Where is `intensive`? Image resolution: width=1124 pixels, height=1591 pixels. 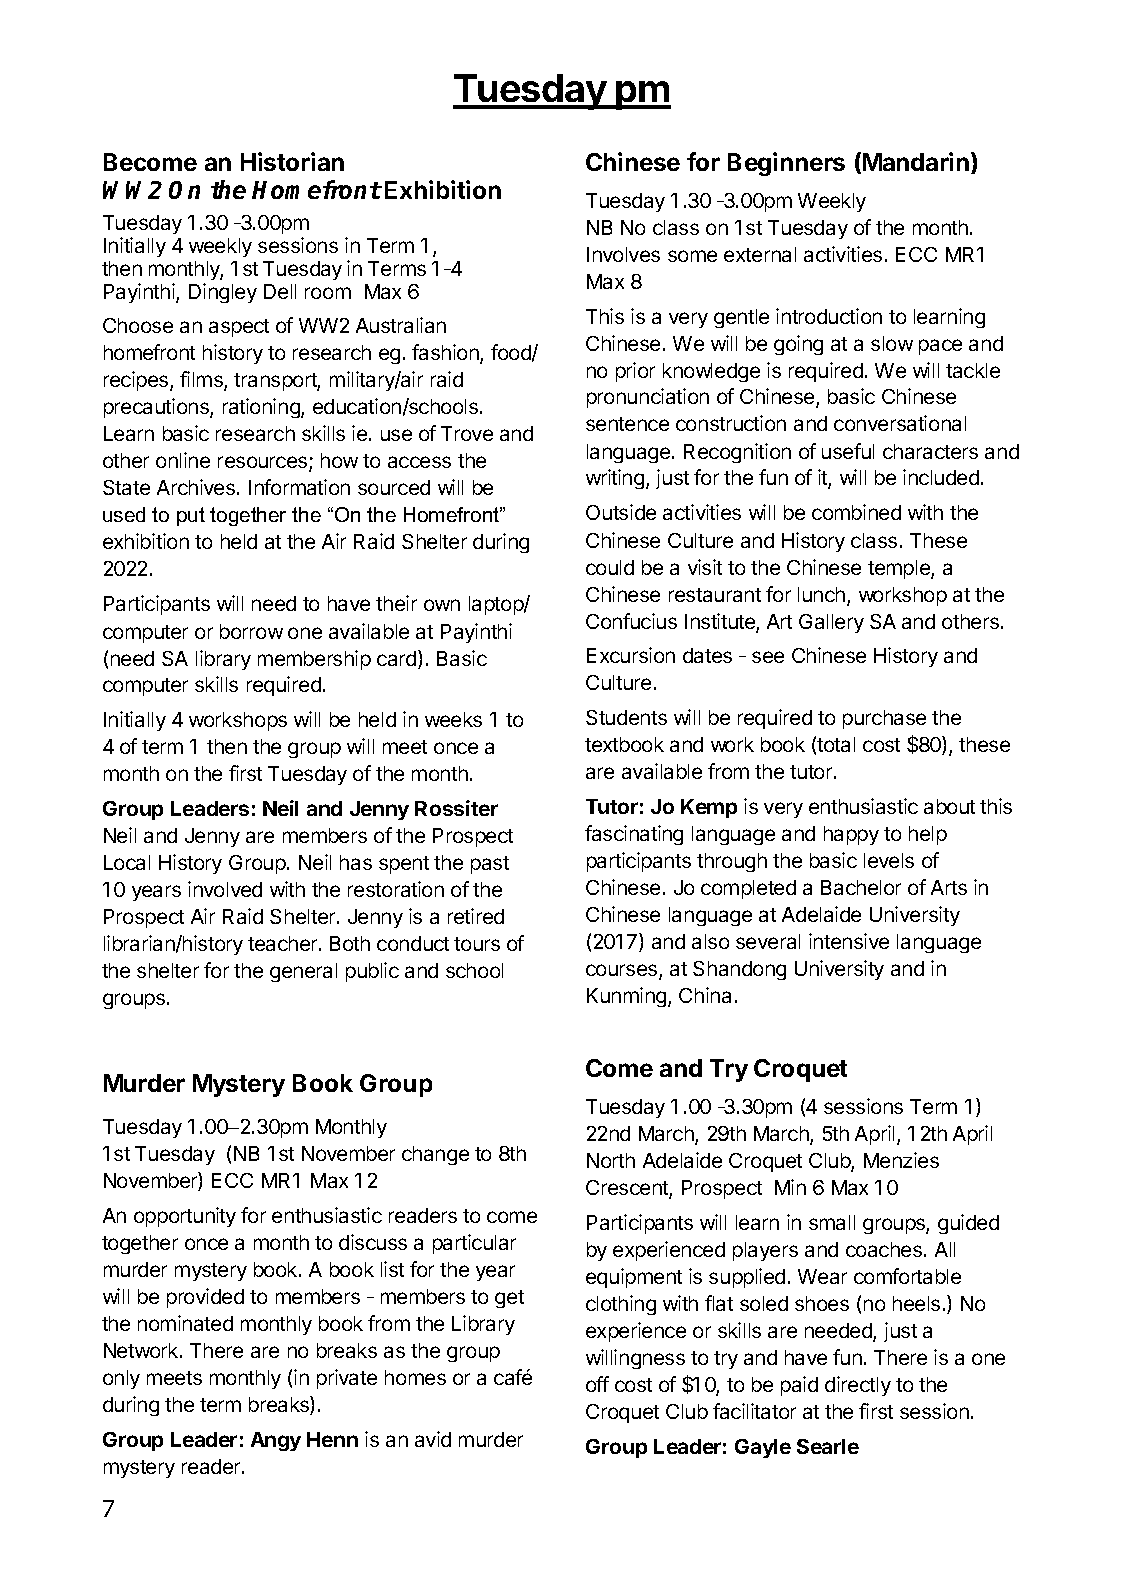 intensive is located at coordinates (849, 941).
